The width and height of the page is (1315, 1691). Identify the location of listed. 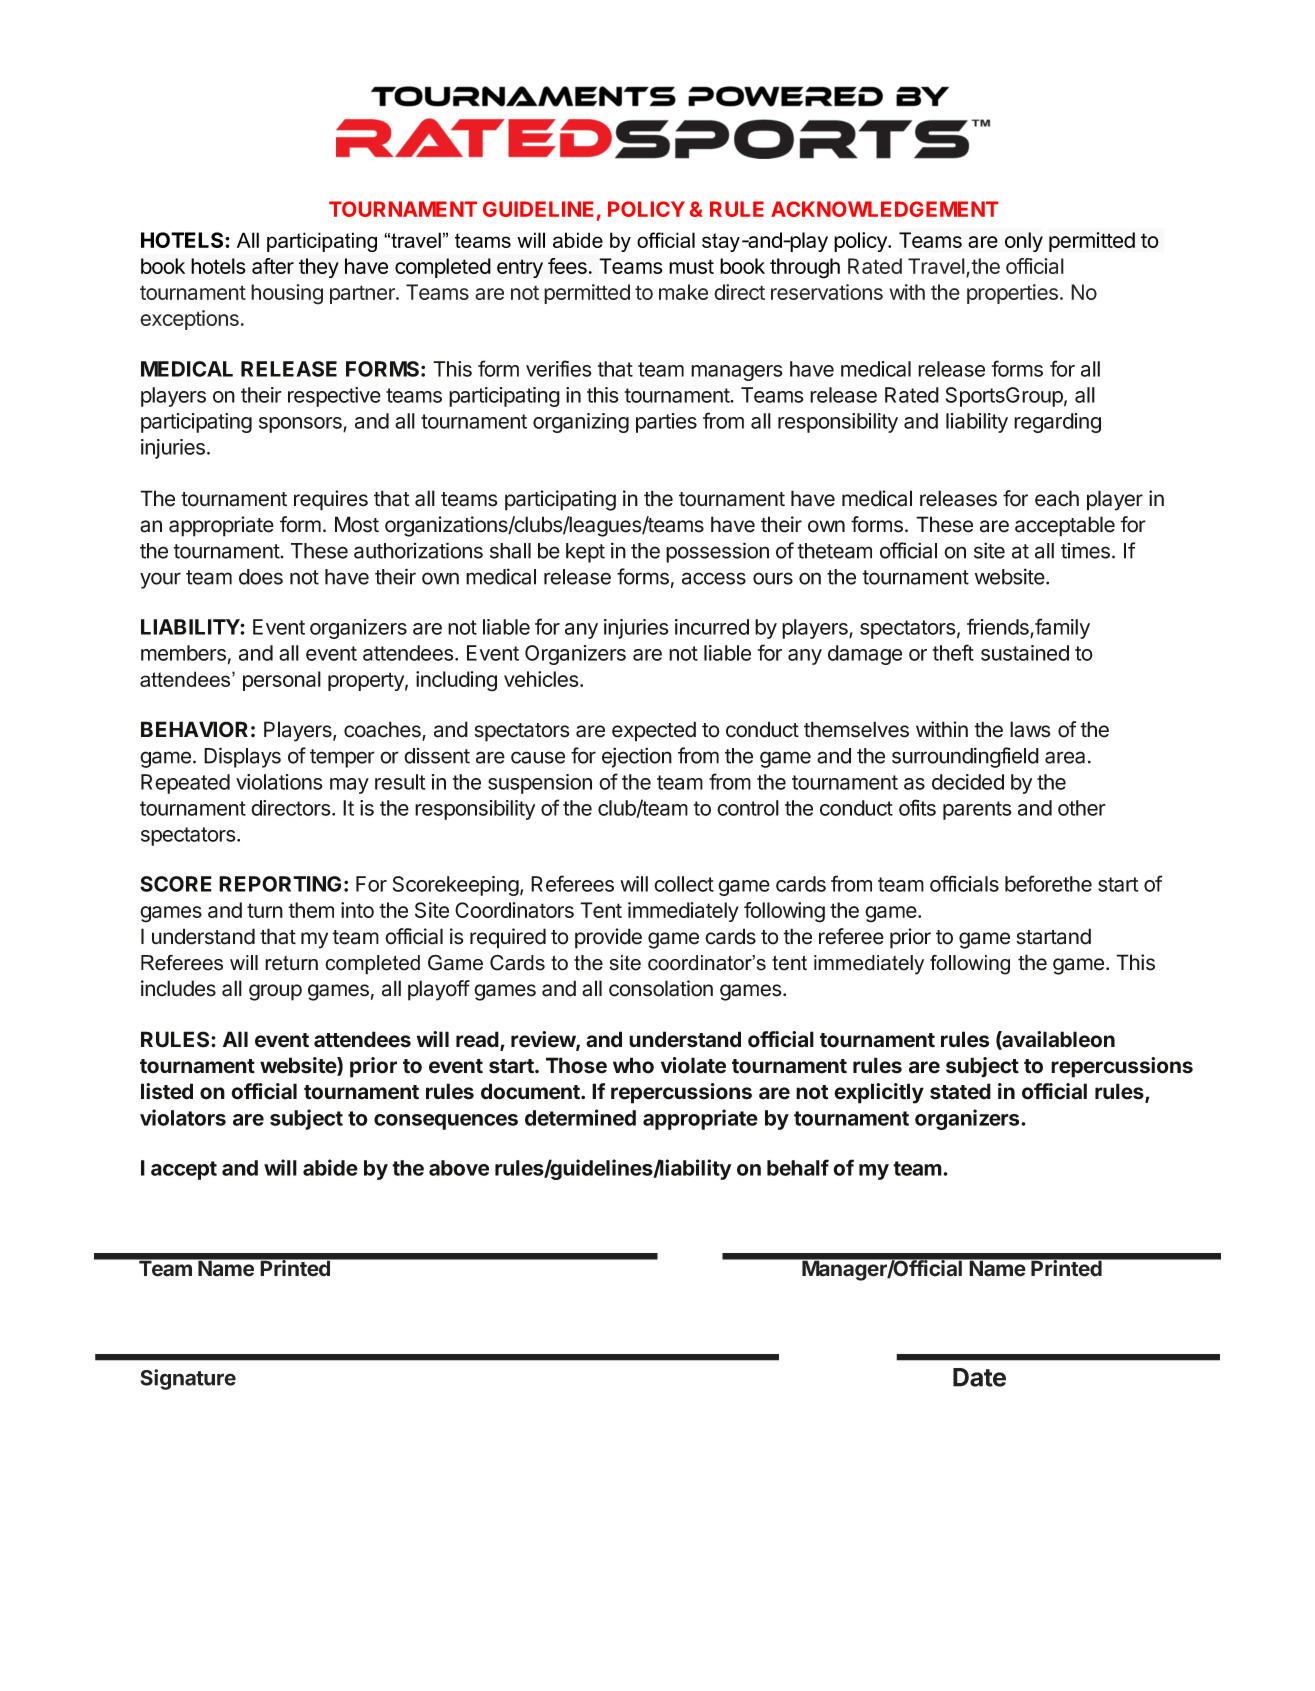
(167, 1091).
